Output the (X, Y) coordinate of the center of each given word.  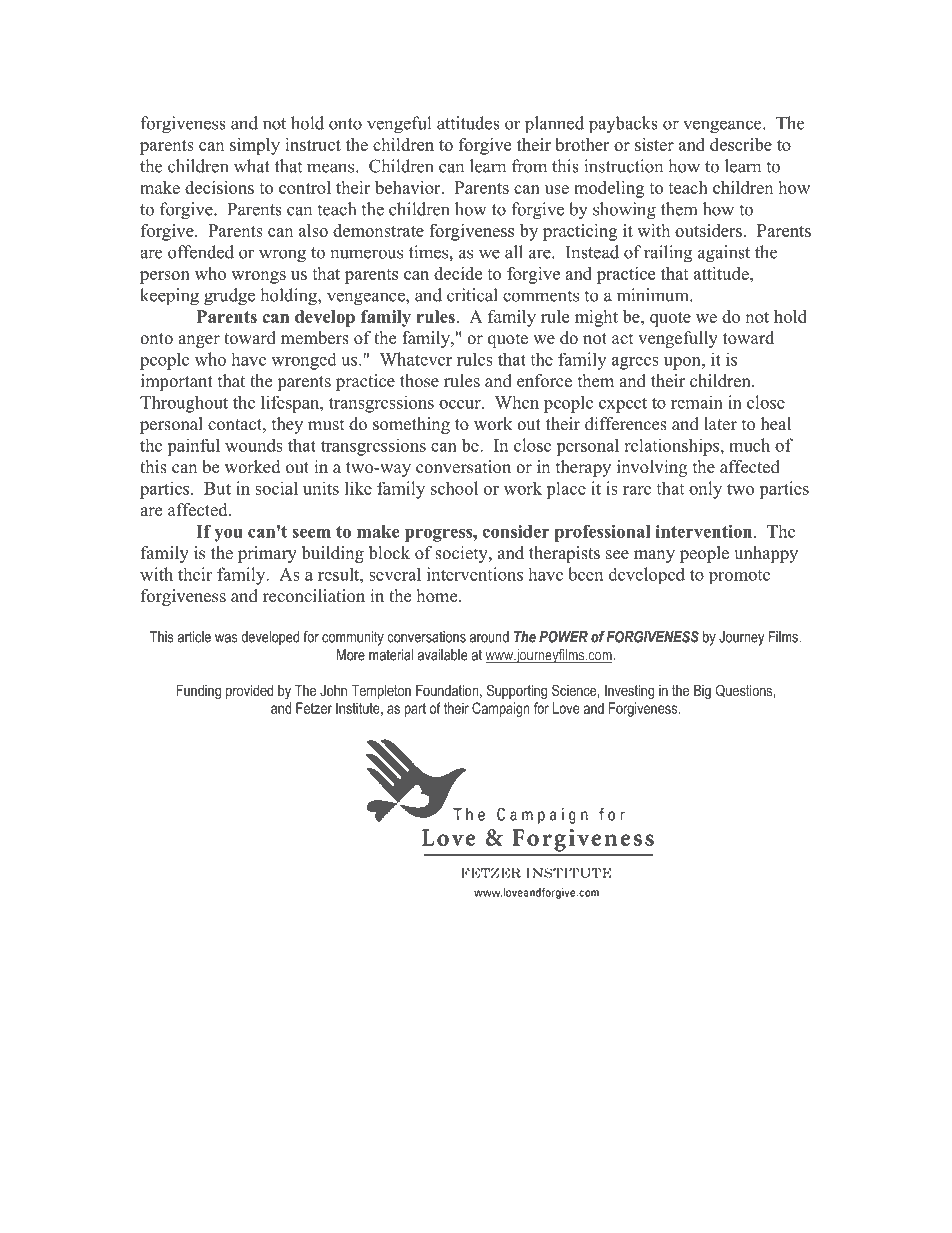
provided (249, 692)
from (529, 166)
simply (255, 146)
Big (702, 692)
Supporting (517, 692)
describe (741, 144)
